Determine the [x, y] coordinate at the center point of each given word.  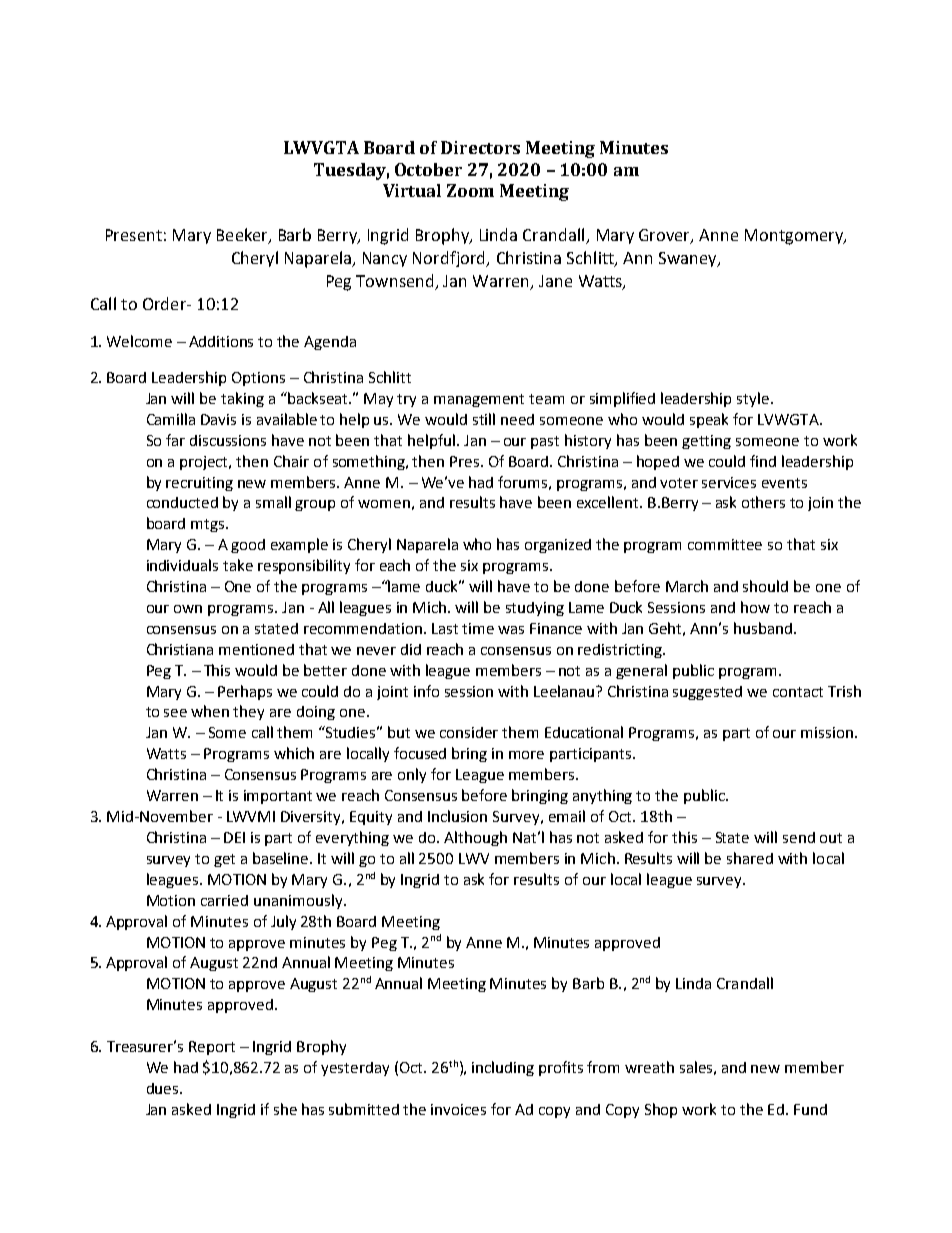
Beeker [243, 236]
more [526, 755]
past [545, 442]
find [763, 461]
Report [212, 1048]
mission [828, 732]
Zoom [470, 190]
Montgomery [795, 237]
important [278, 797]
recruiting [199, 484]
